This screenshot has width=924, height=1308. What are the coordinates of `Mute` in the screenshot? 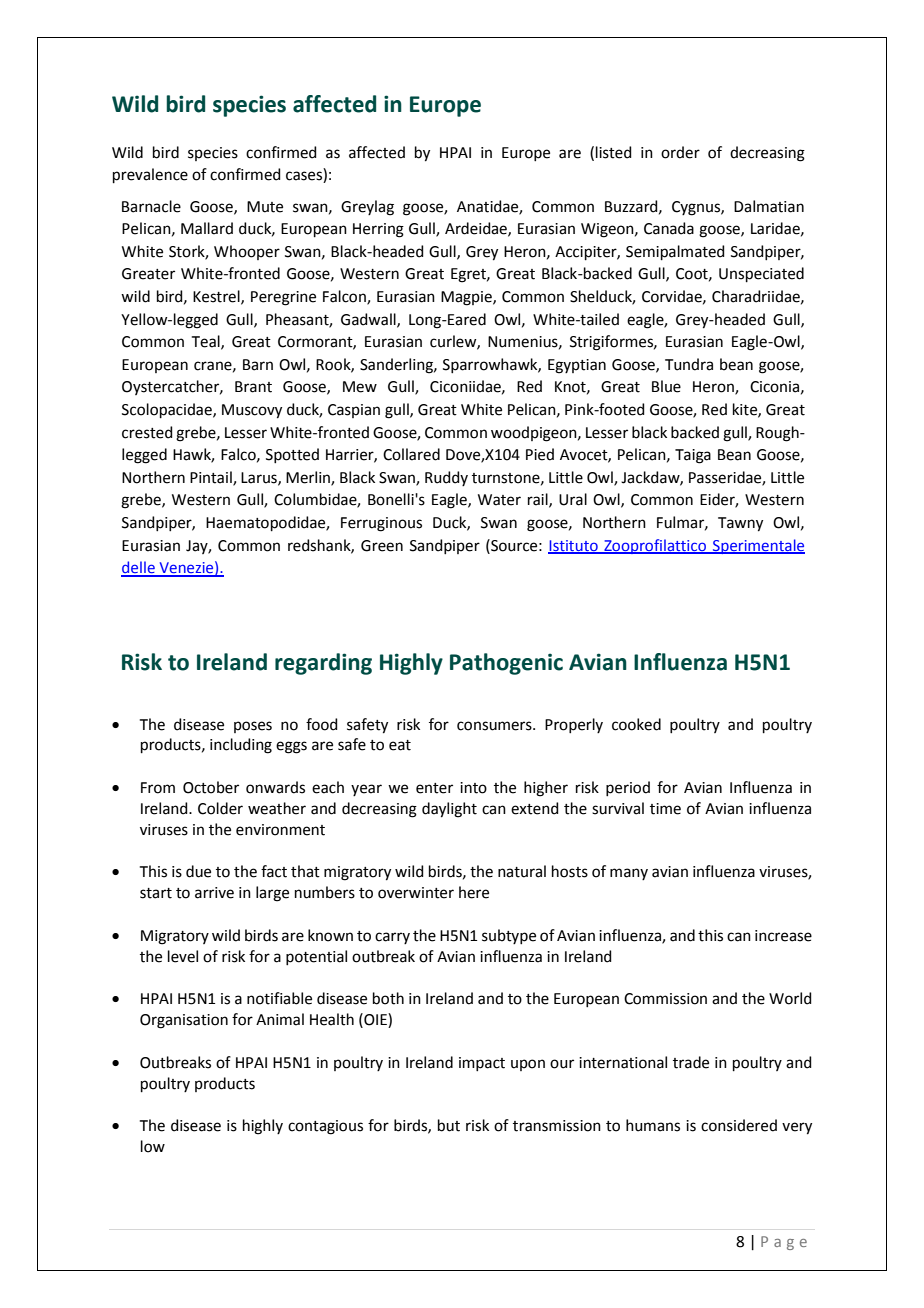 It's located at (265, 207).
